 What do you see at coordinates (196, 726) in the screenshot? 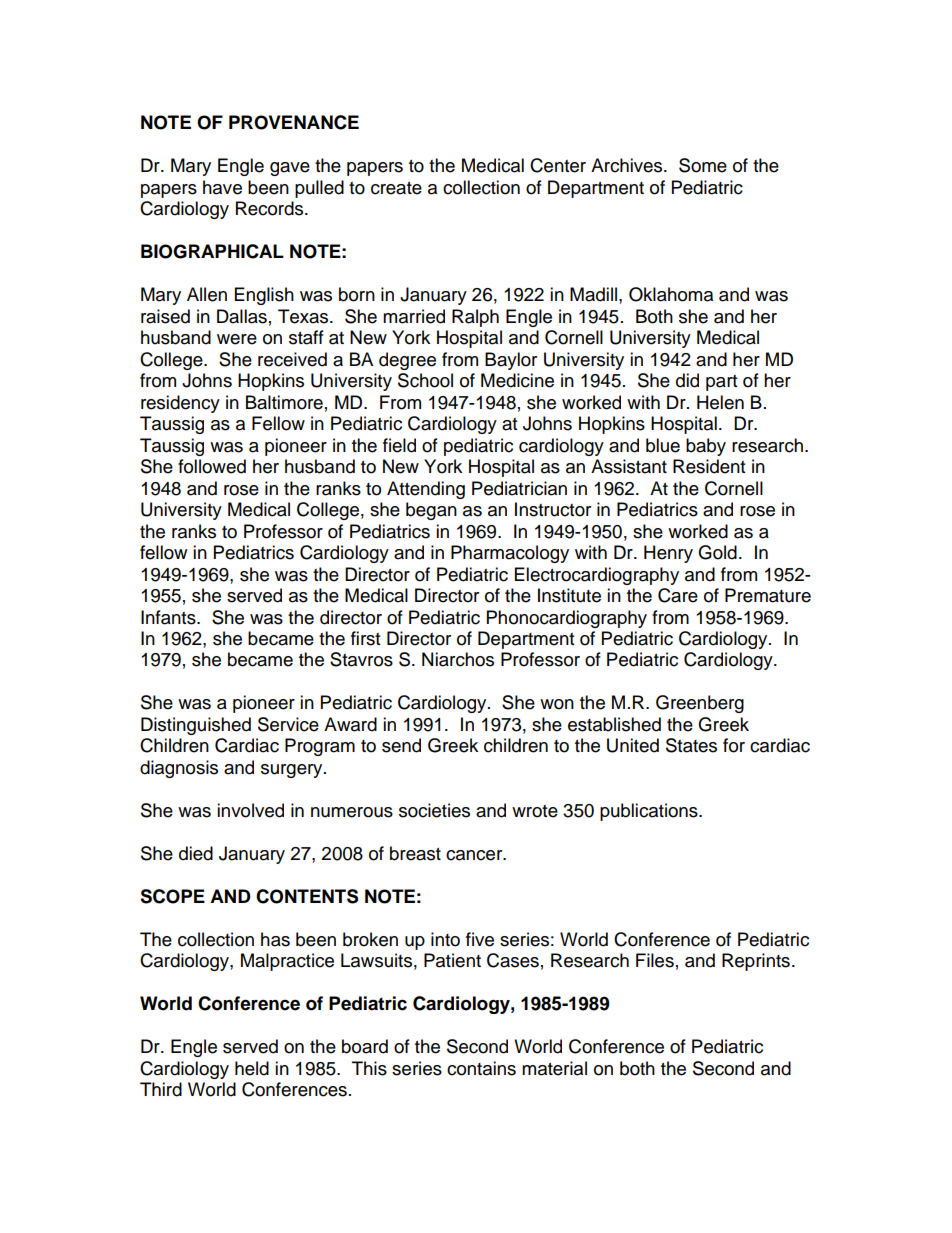
I see `Distinguished` at bounding box center [196, 726].
